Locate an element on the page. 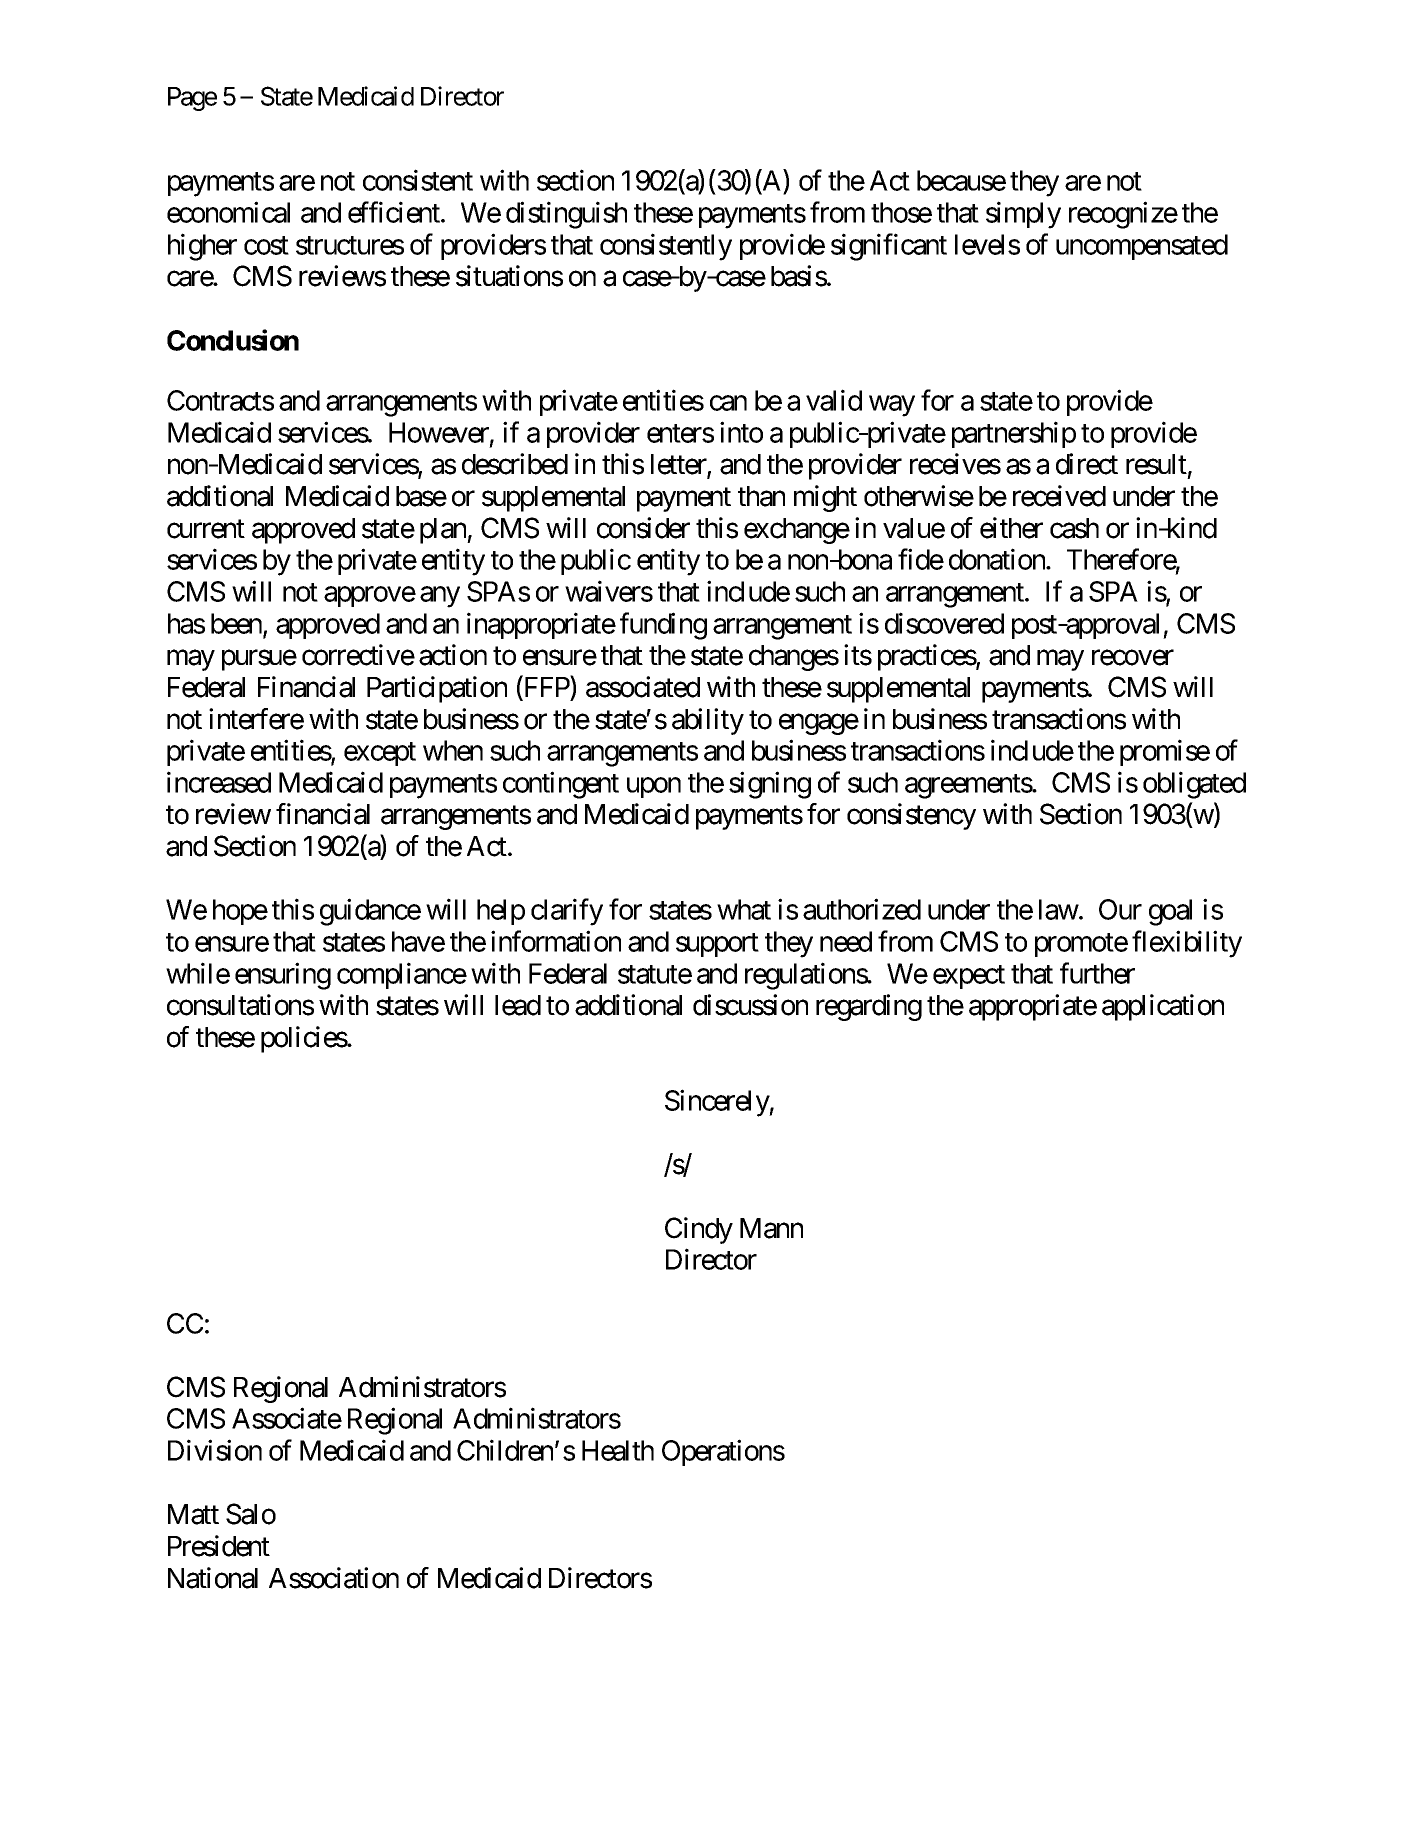  cost is located at coordinates (266, 245).
